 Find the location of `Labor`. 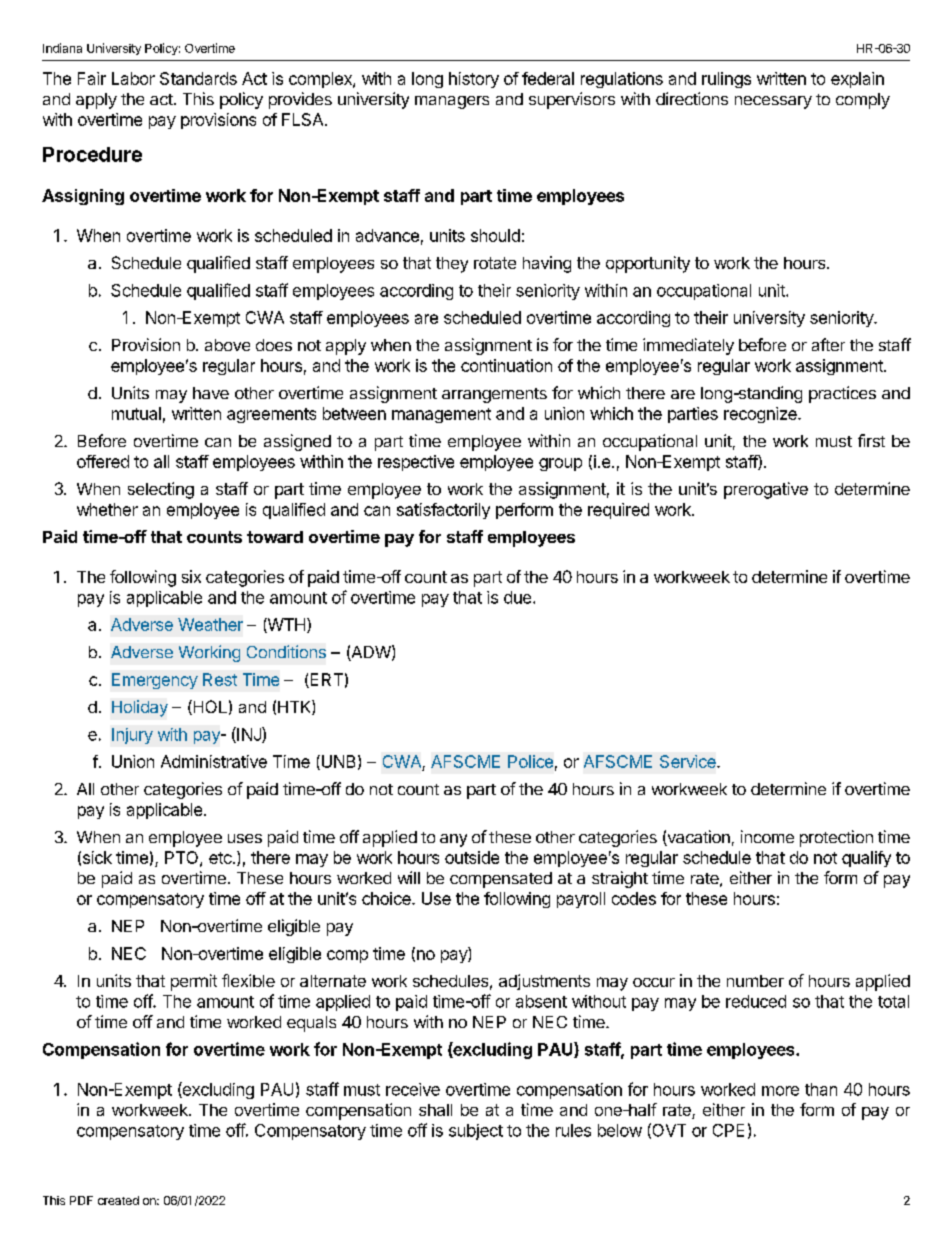

Labor is located at coordinates (133, 78).
